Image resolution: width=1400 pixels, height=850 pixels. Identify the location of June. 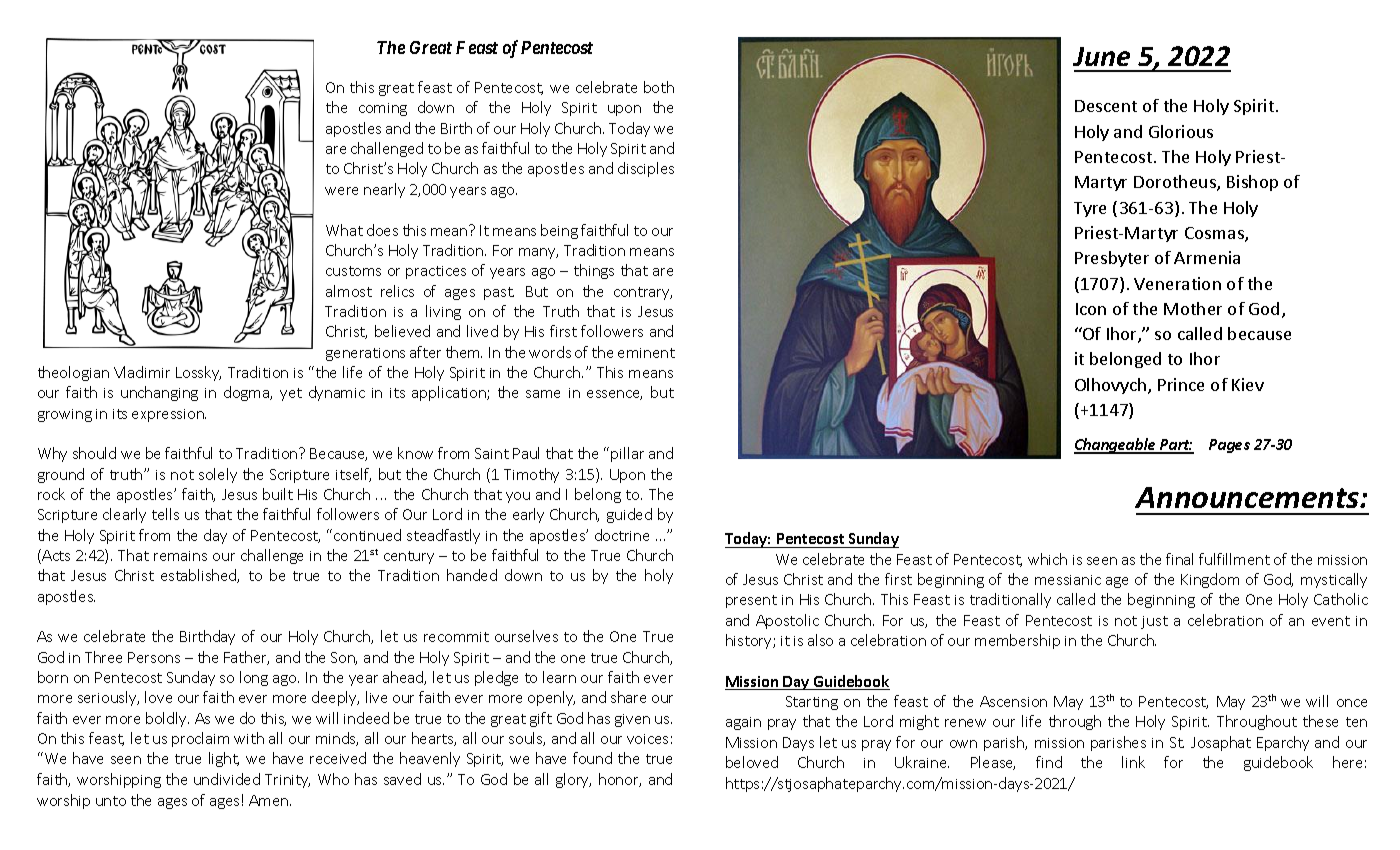
(1101, 56).
